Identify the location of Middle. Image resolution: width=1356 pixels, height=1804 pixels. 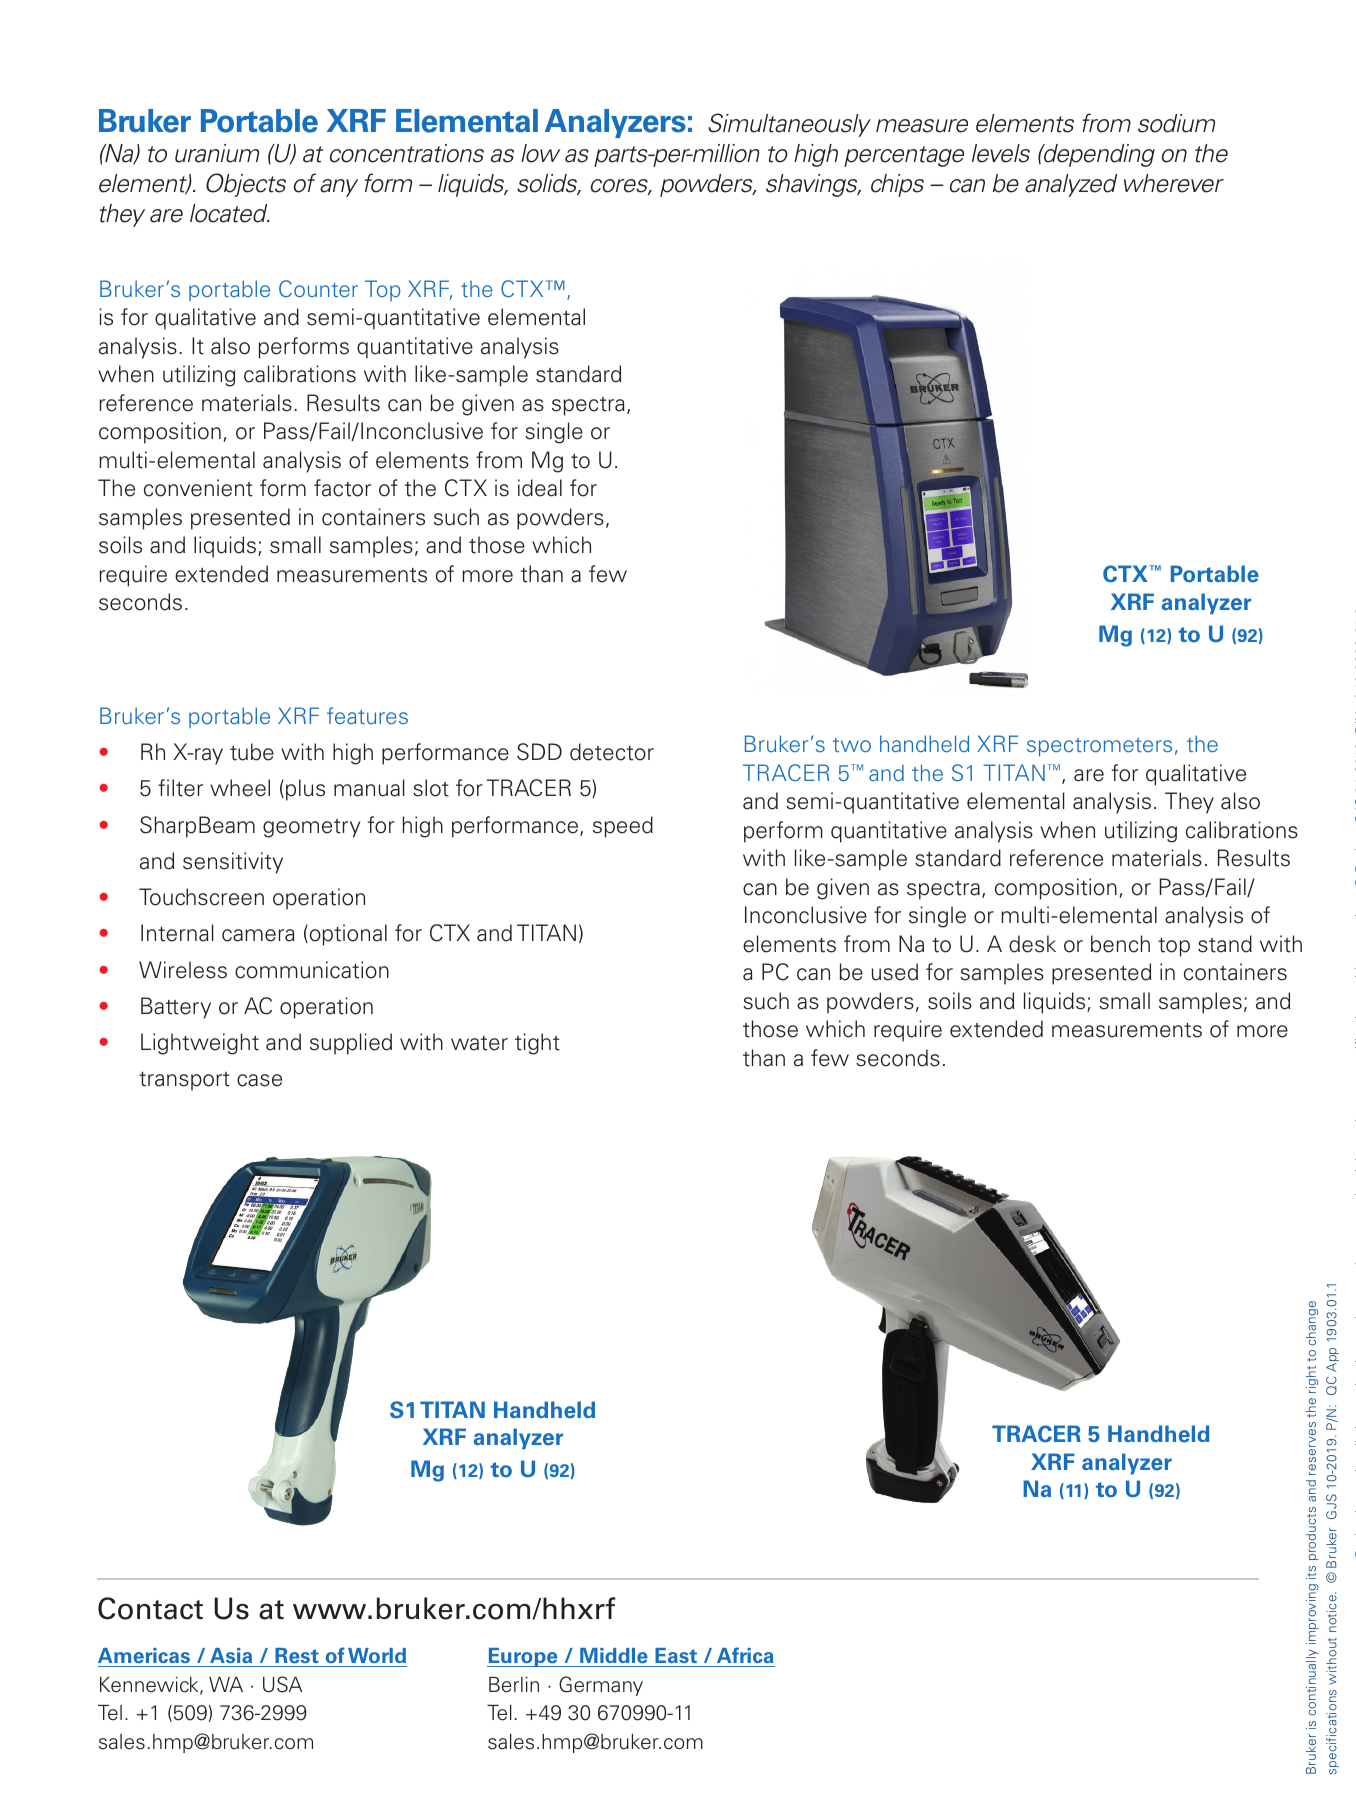
(614, 1657).
